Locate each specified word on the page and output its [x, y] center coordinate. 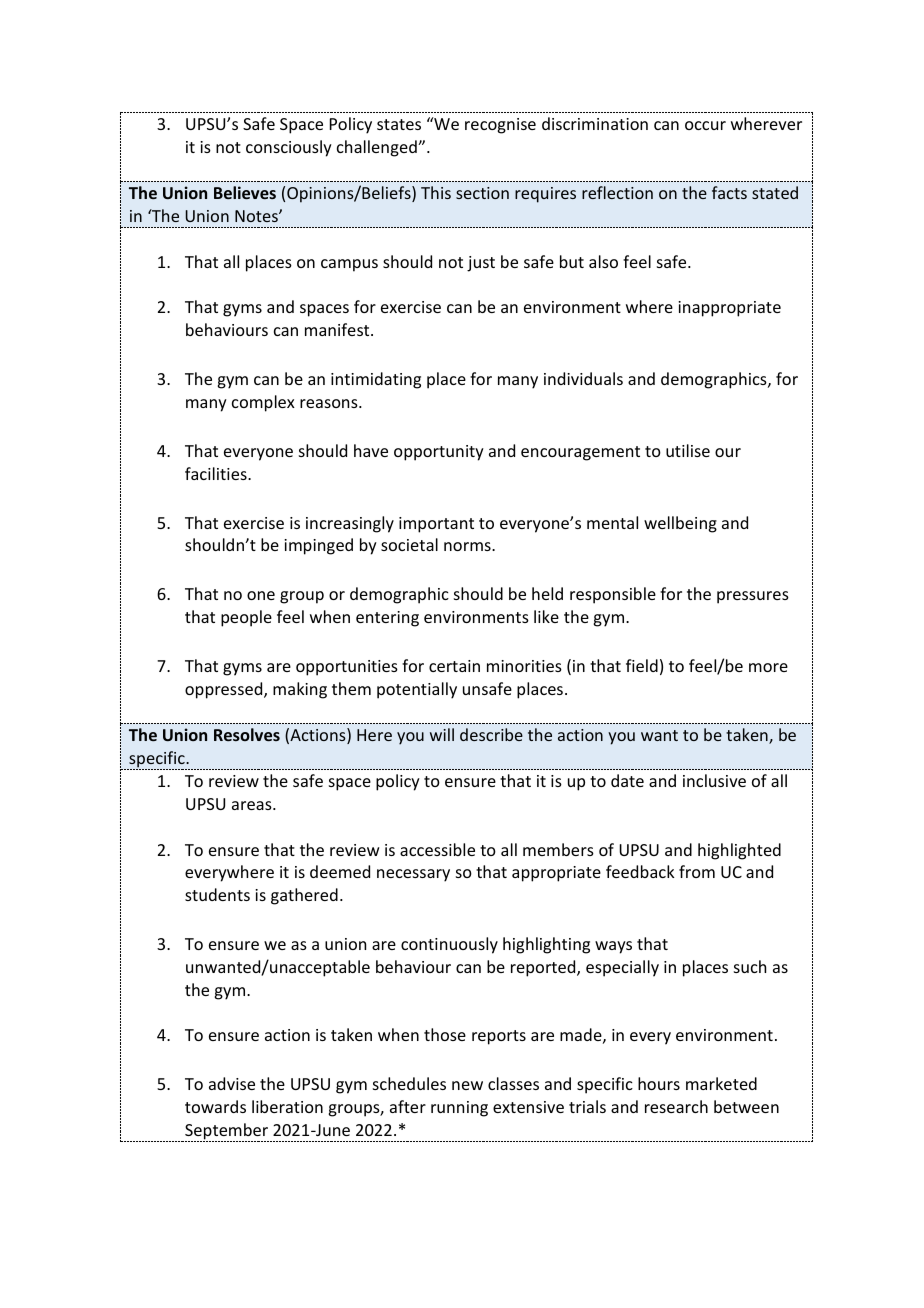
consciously [289, 148]
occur [705, 125]
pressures [753, 597]
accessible [437, 849]
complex [263, 403]
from [697, 871]
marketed [721, 1083]
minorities [524, 666]
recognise [500, 126]
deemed [340, 871]
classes [513, 1083]
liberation [287, 1106]
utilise [688, 450]
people [246, 618]
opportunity [439, 453]
